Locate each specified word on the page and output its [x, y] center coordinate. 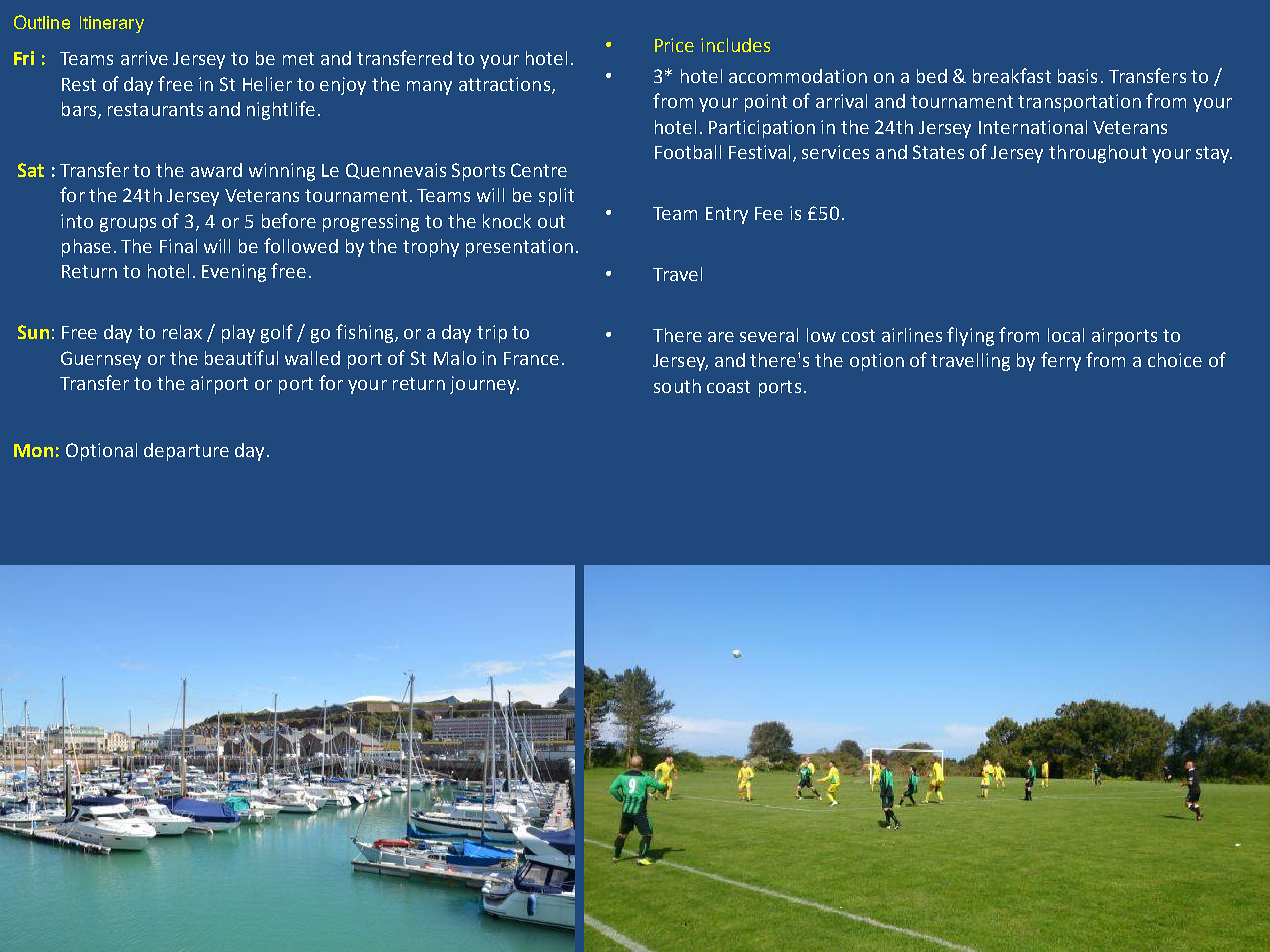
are [721, 337]
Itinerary [112, 24]
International [1033, 127]
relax [182, 332]
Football [688, 152]
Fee [769, 213]
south [677, 386]
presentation [519, 248]
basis [1077, 76]
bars [80, 110]
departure [186, 452]
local [1066, 335]
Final [178, 246]
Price [674, 45]
